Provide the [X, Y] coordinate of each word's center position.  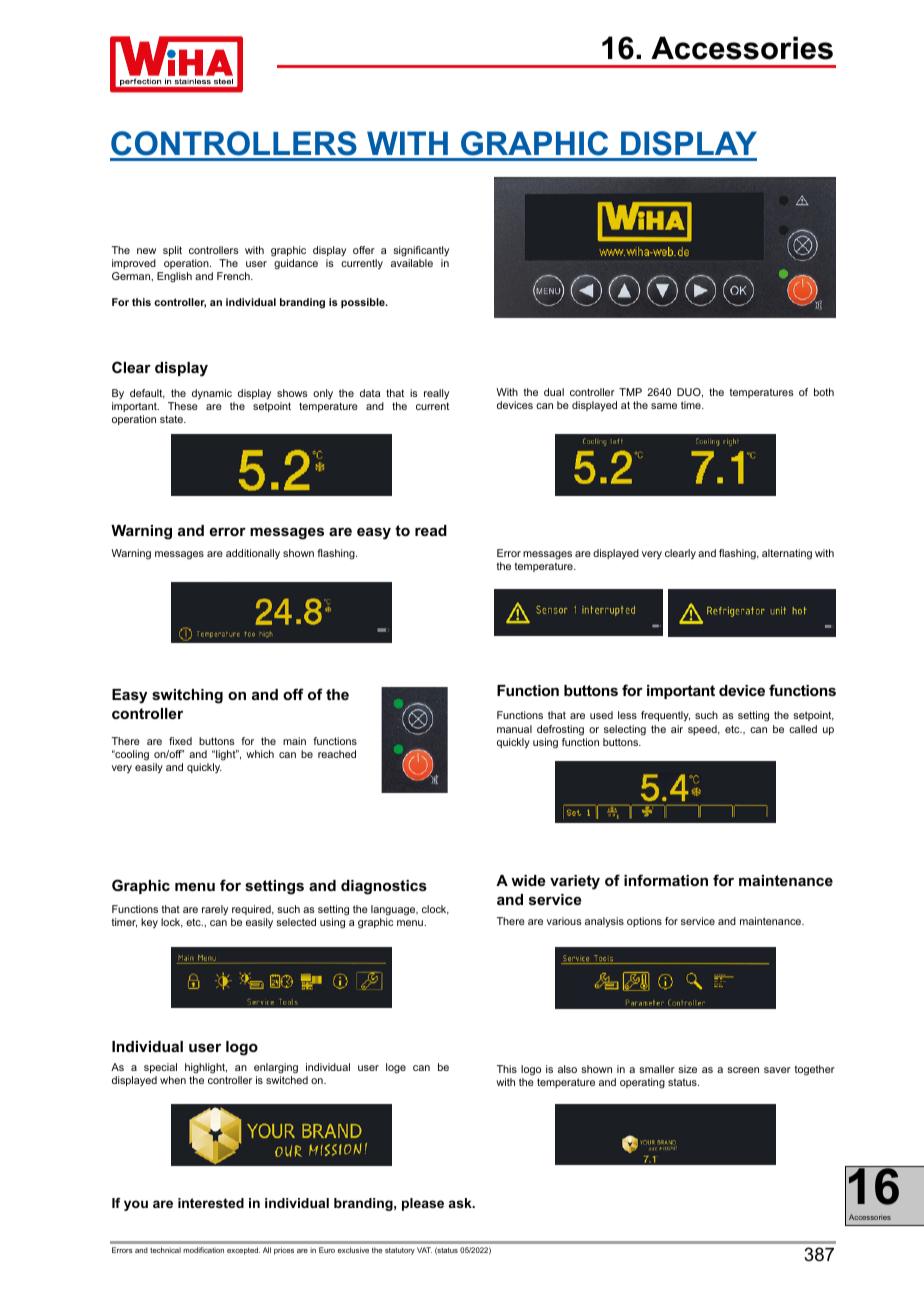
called [803, 729]
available [412, 263]
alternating [787, 554]
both [824, 392]
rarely [215, 910]
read [431, 530]
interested [211, 1203]
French [234, 276]
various [564, 921]
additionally [253, 554]
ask [461, 1203]
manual [514, 729]
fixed [180, 741]
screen [743, 1070]
